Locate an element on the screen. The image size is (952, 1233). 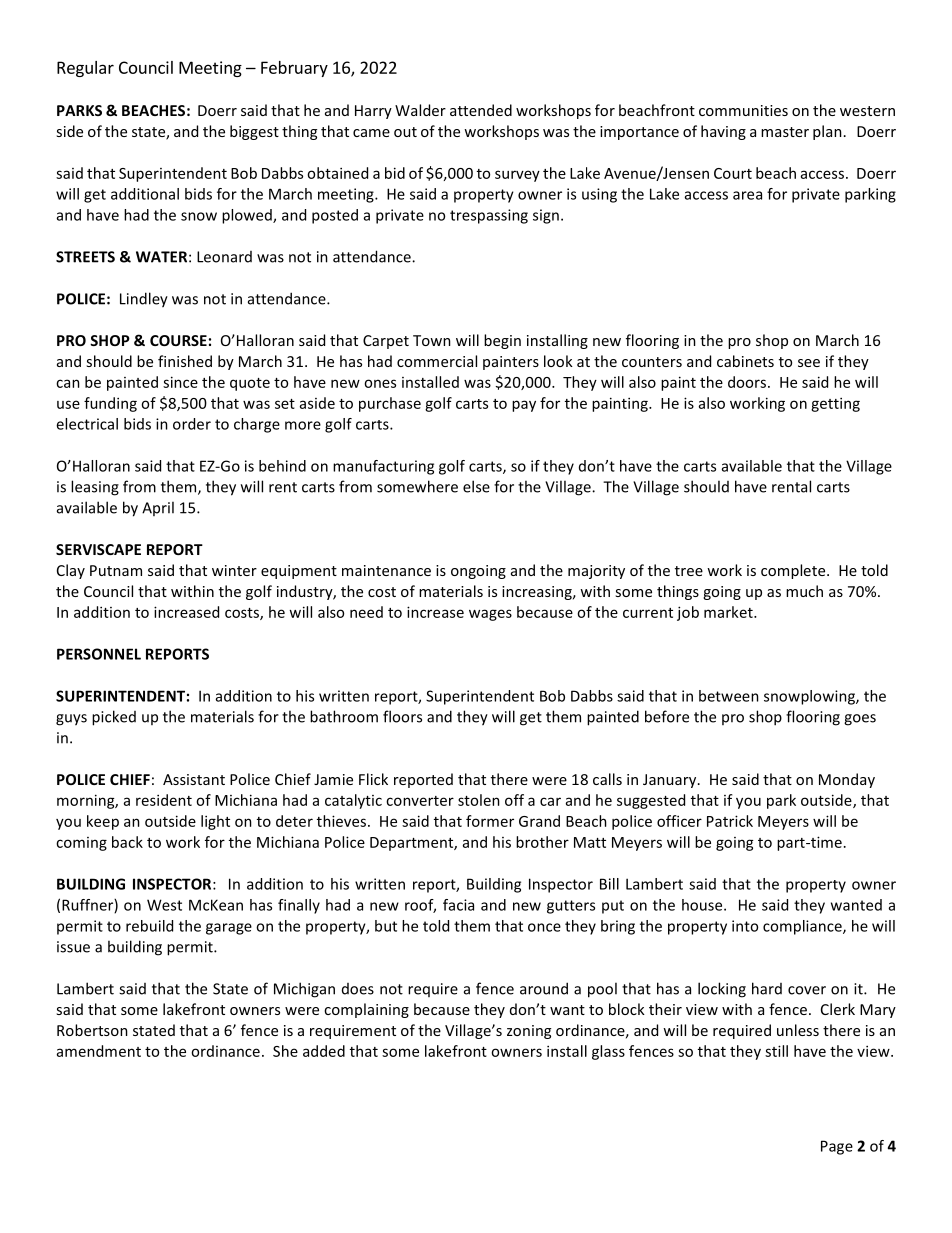
much is located at coordinates (804, 591).
